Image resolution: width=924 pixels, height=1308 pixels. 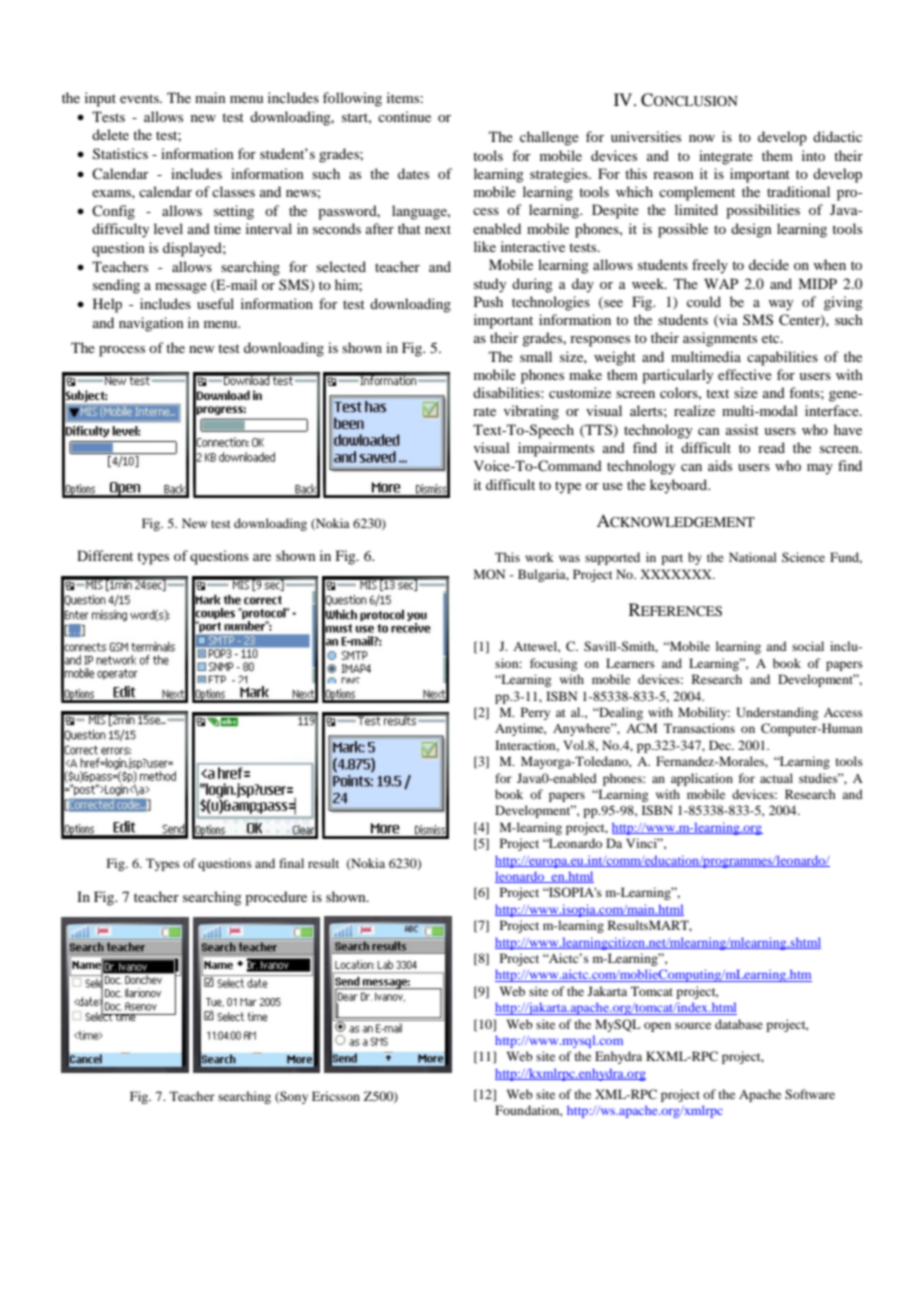 I want to click on National, so click(x=753, y=557).
